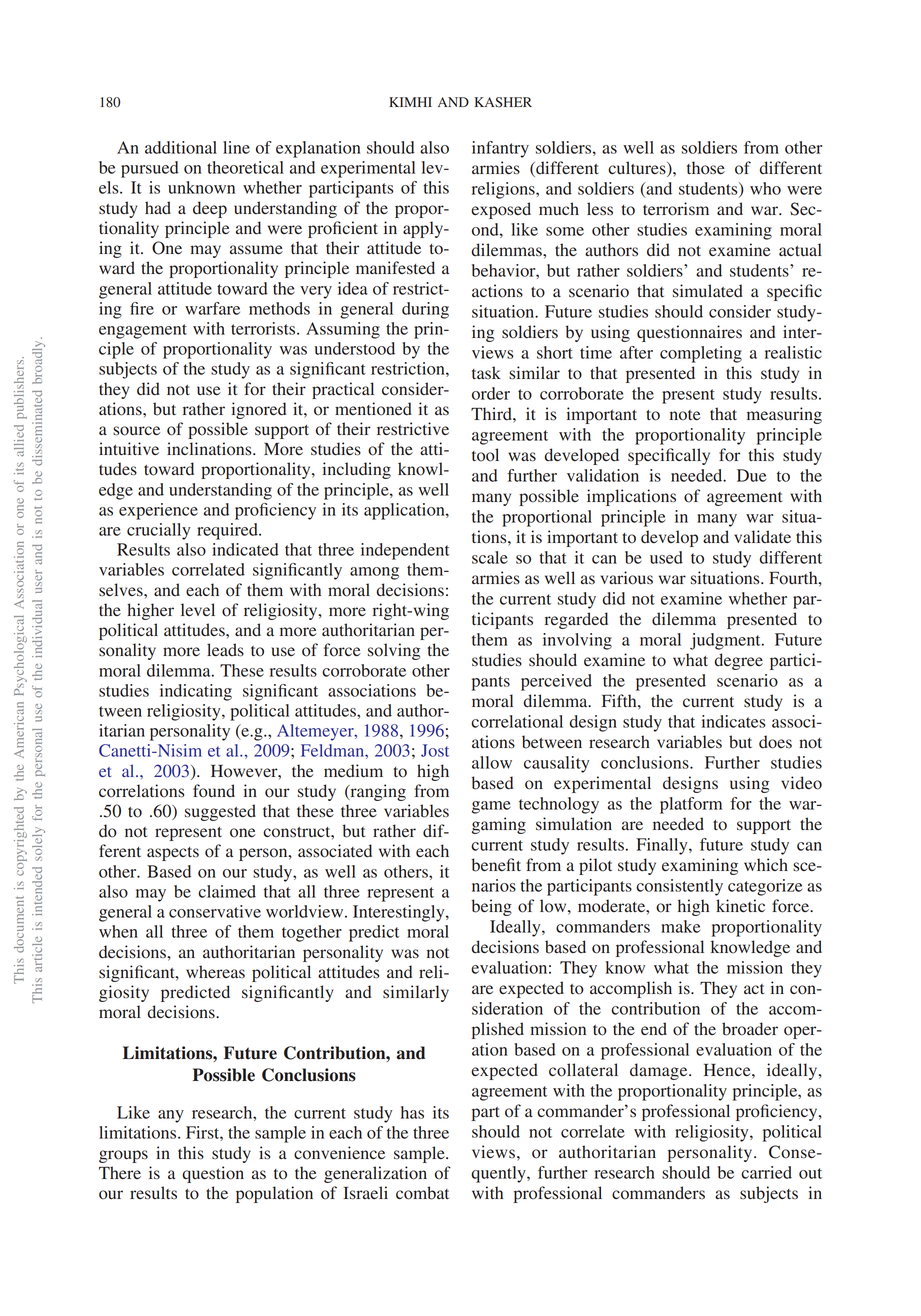 The height and width of the page is (1316, 921). I want to click on those, so click(706, 168).
